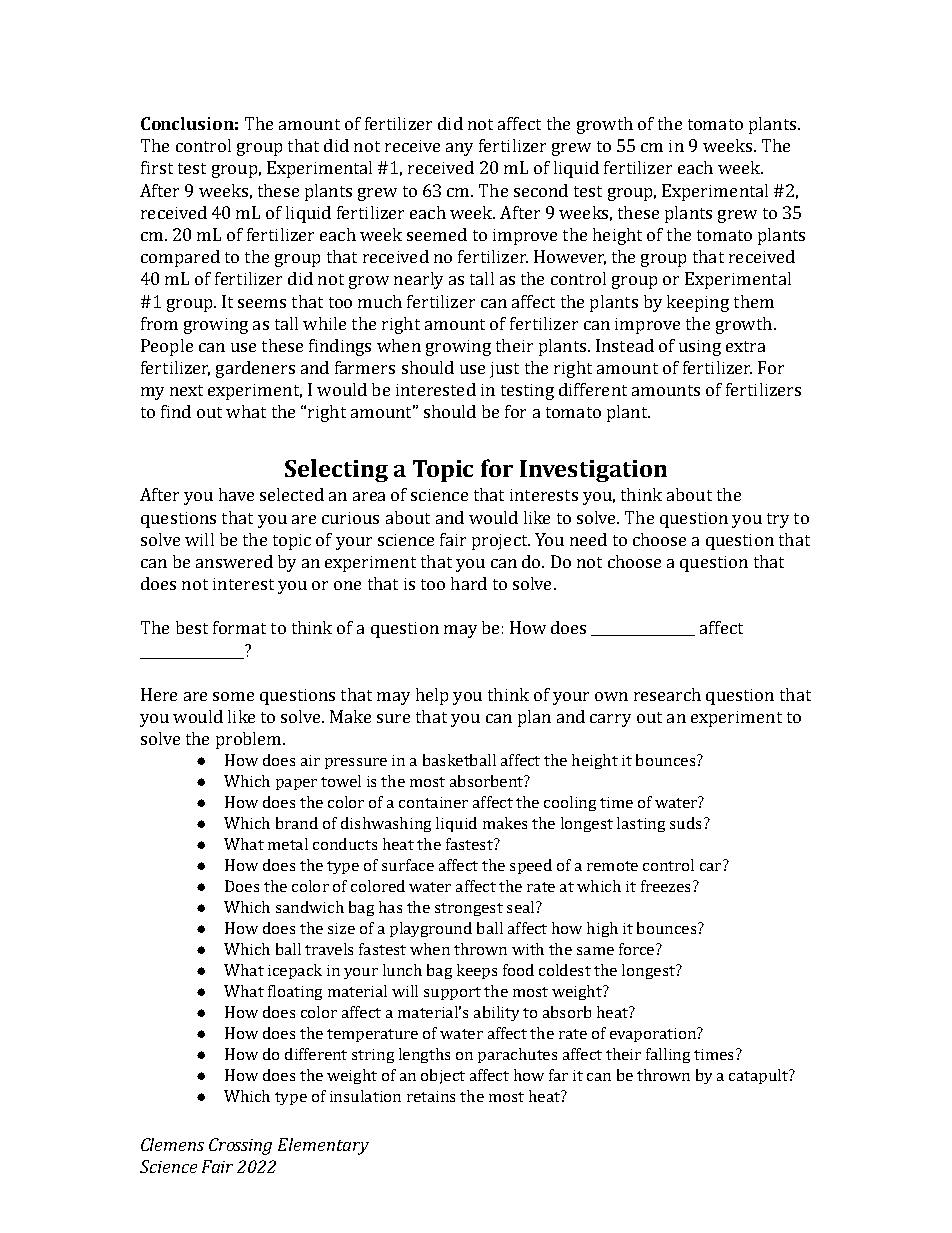  Describe the element at coordinates (239, 627) in the page. I see `format` at that location.
